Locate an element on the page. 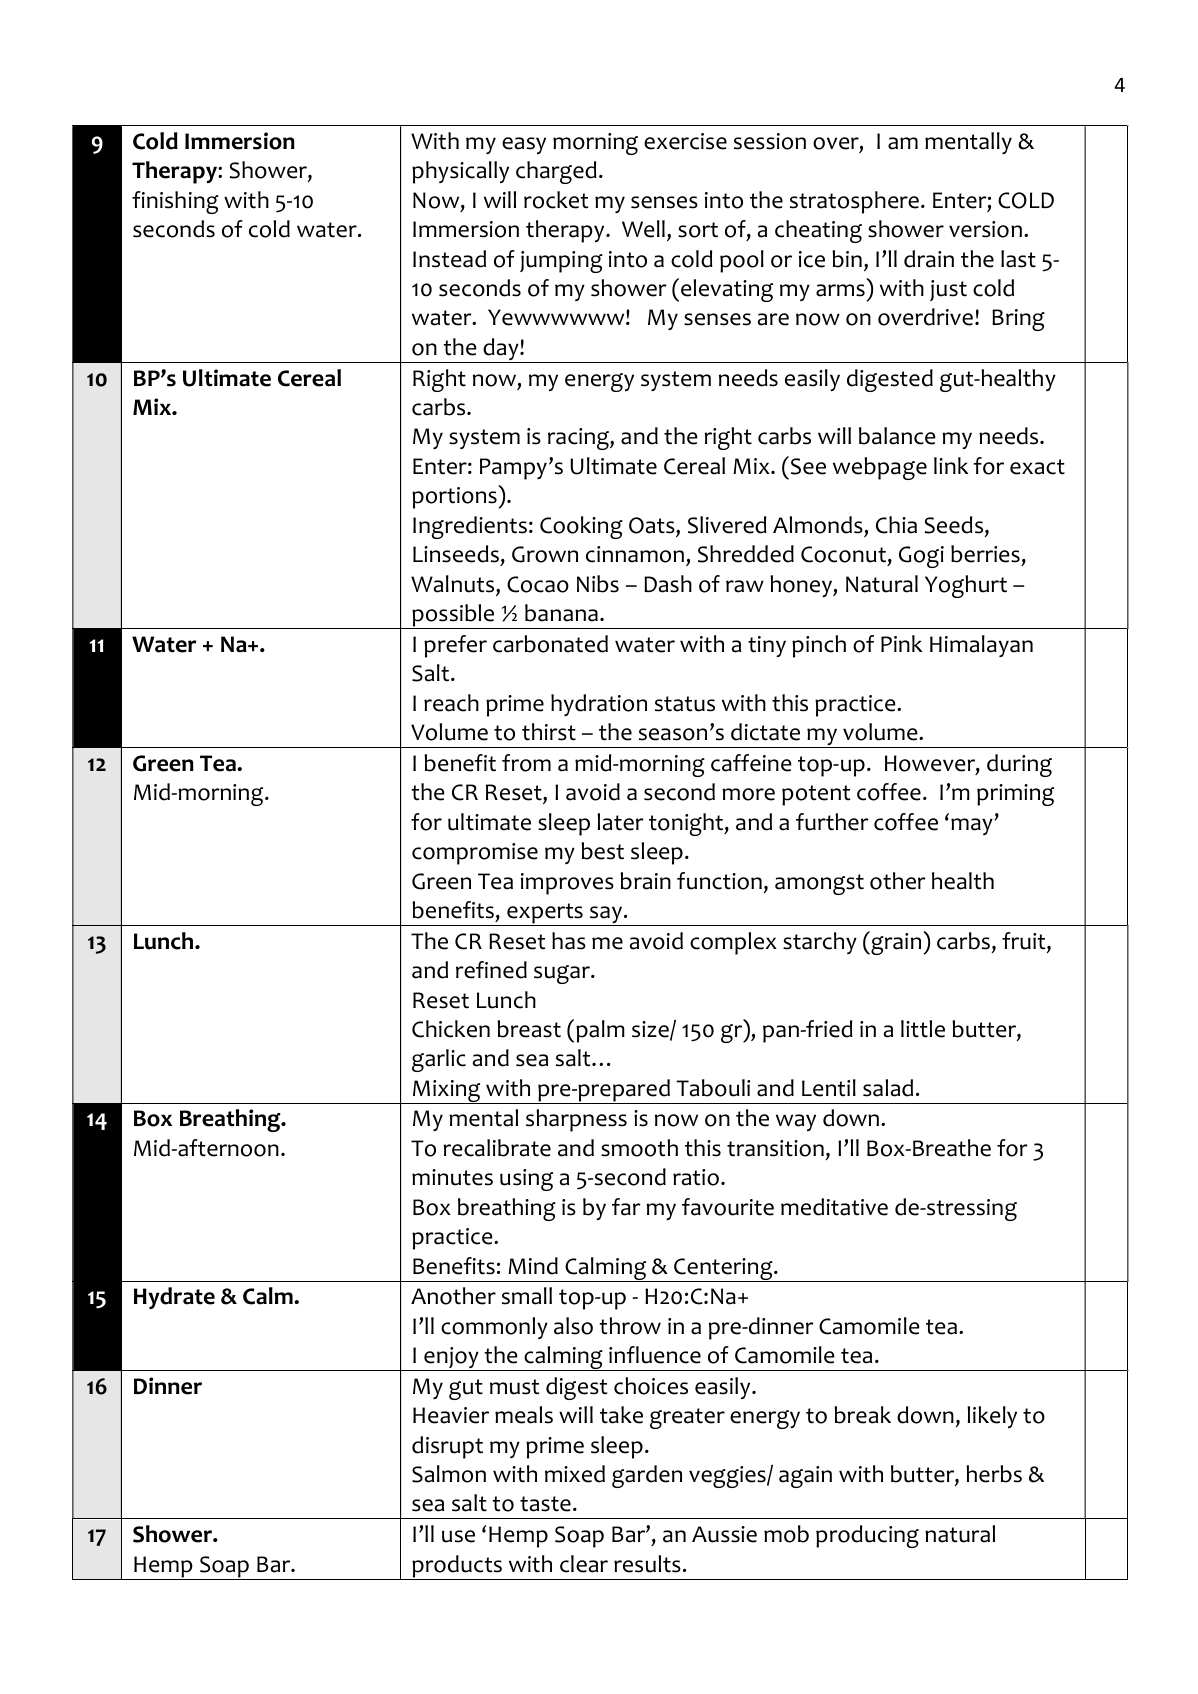  may is located at coordinates (973, 826).
